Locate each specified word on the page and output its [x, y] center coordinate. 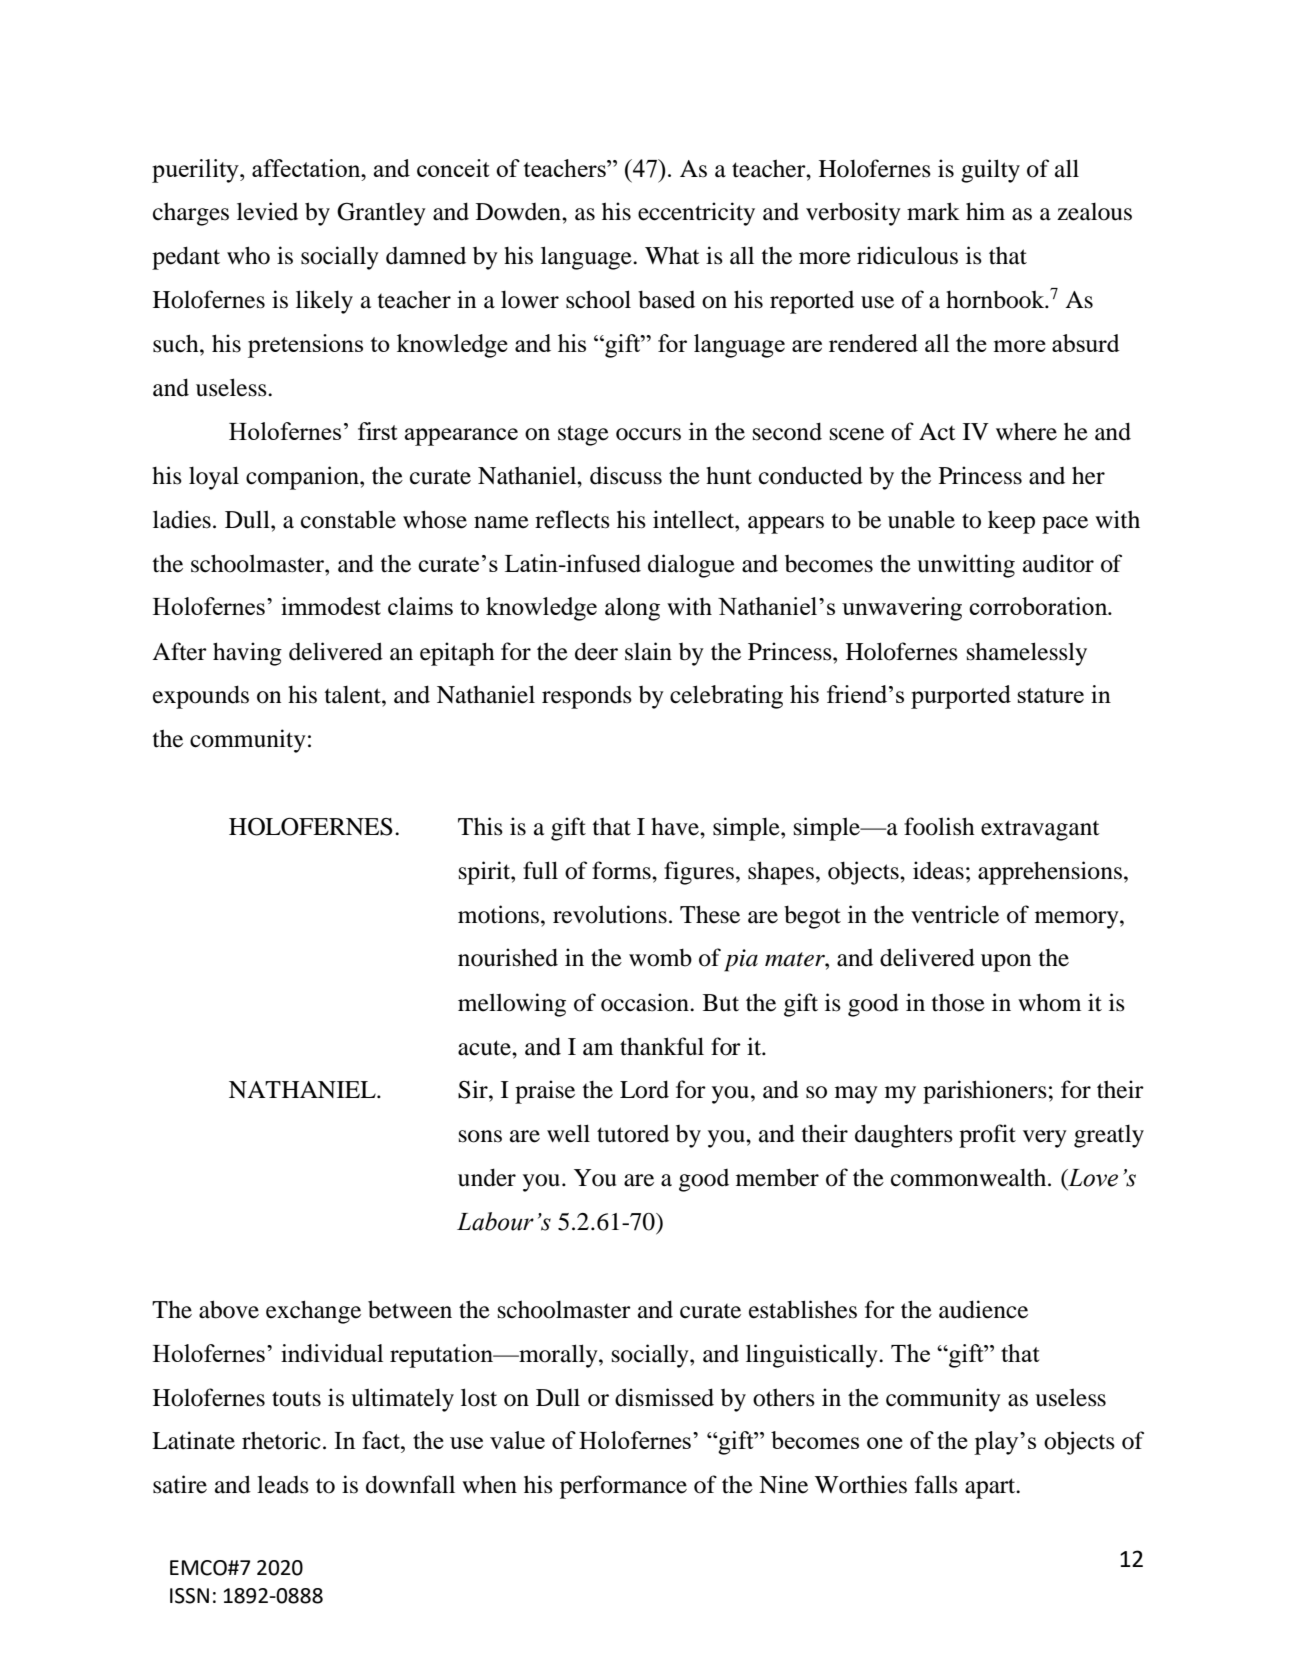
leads [283, 1484]
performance [623, 1487]
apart [991, 1488]
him [985, 211]
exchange [313, 1312]
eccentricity [696, 214]
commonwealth [970, 1177]
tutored [633, 1134]
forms [622, 870]
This [480, 826]
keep [1011, 522]
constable [348, 519]
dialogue [691, 566]
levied [267, 211]
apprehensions [1050, 873]
